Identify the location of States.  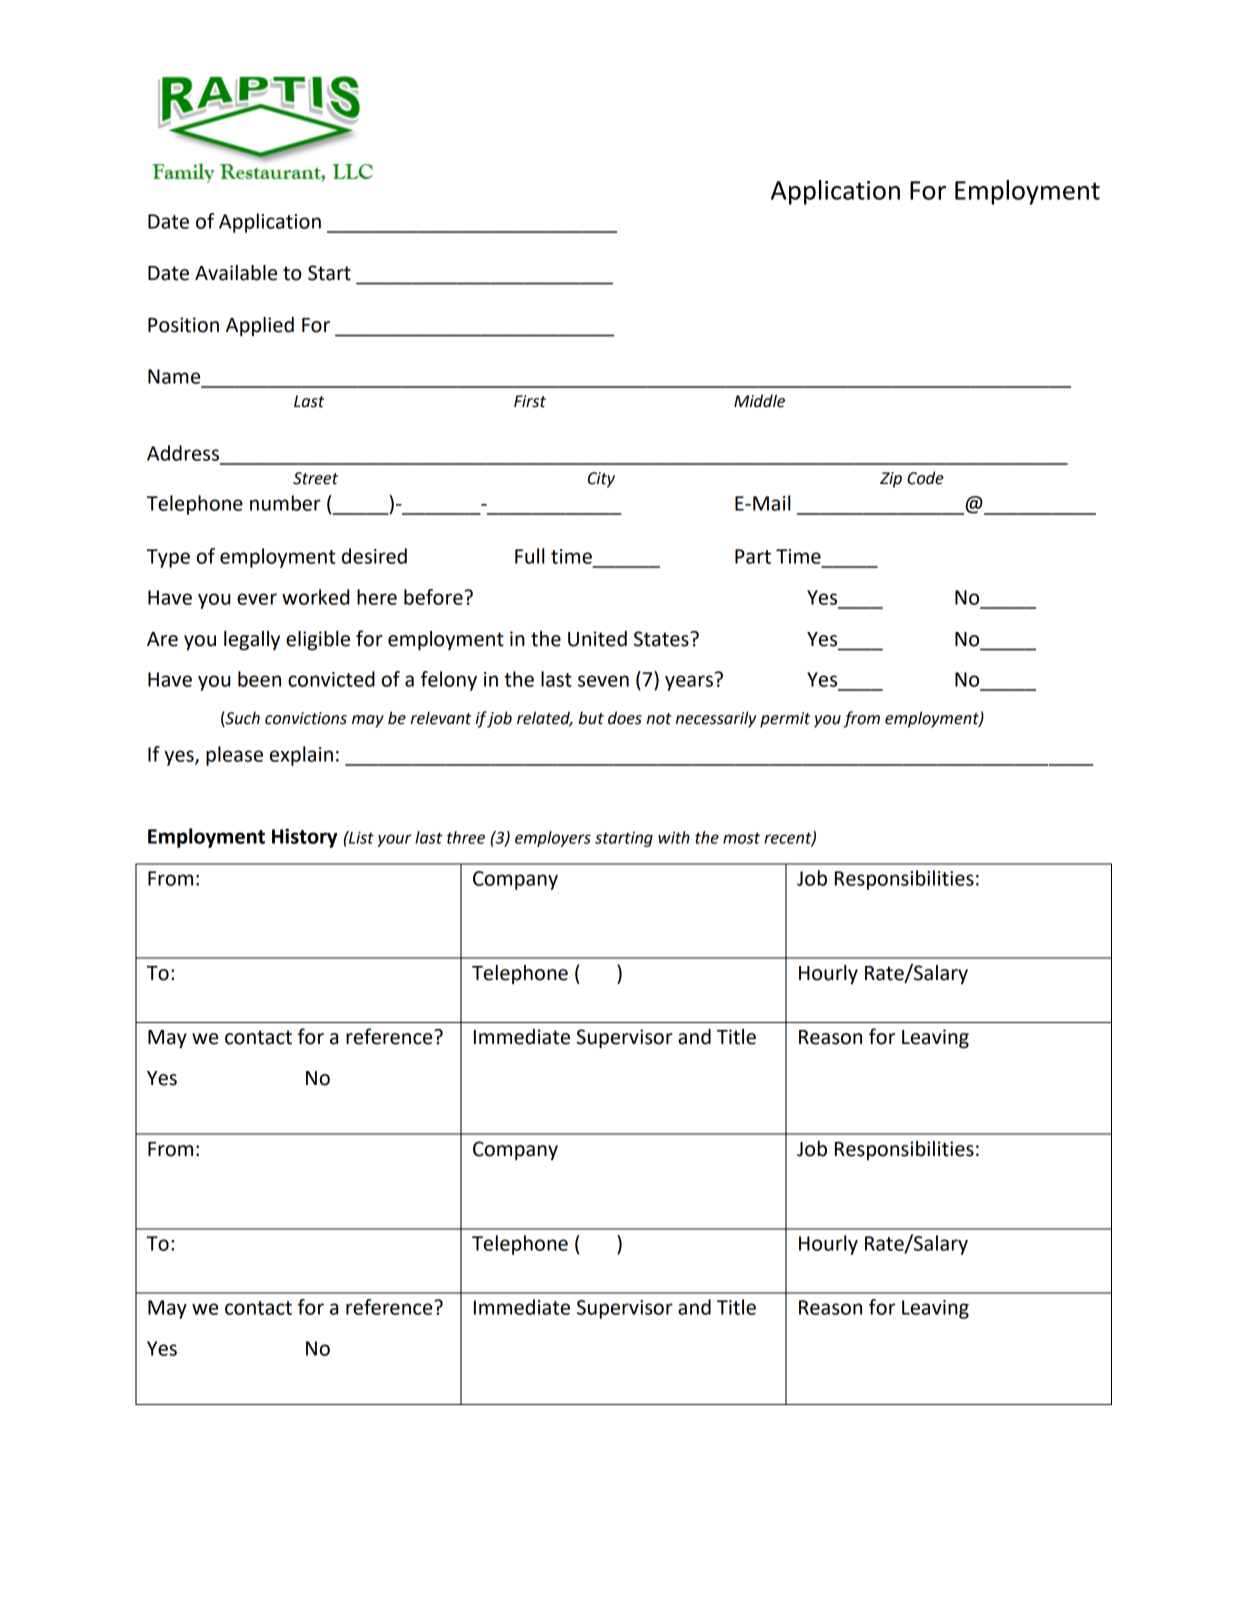
(662, 639).
